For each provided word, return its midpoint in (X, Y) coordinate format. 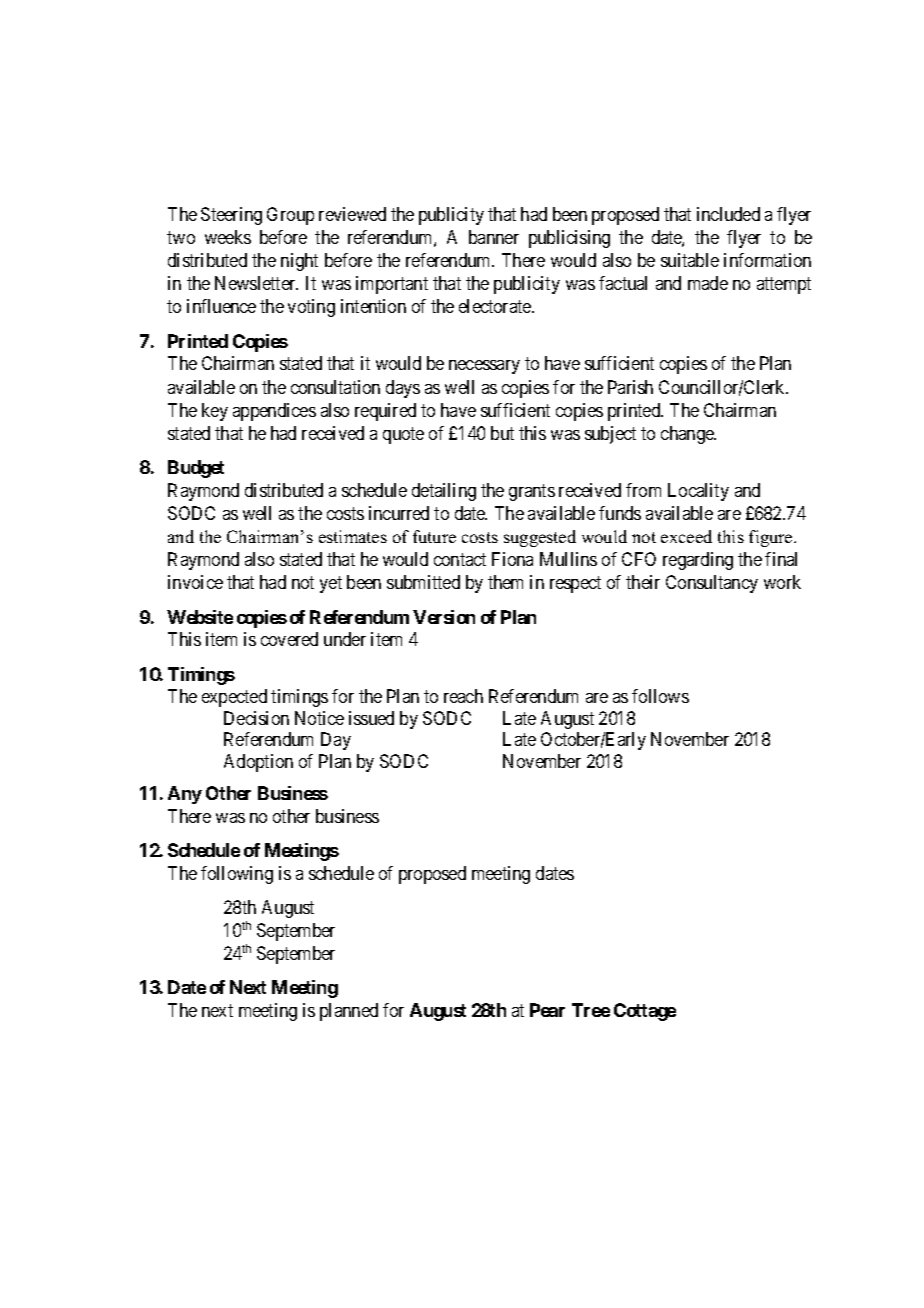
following (237, 875)
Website (200, 617)
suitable (690, 260)
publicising (569, 239)
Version (444, 617)
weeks (228, 237)
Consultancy (712, 584)
